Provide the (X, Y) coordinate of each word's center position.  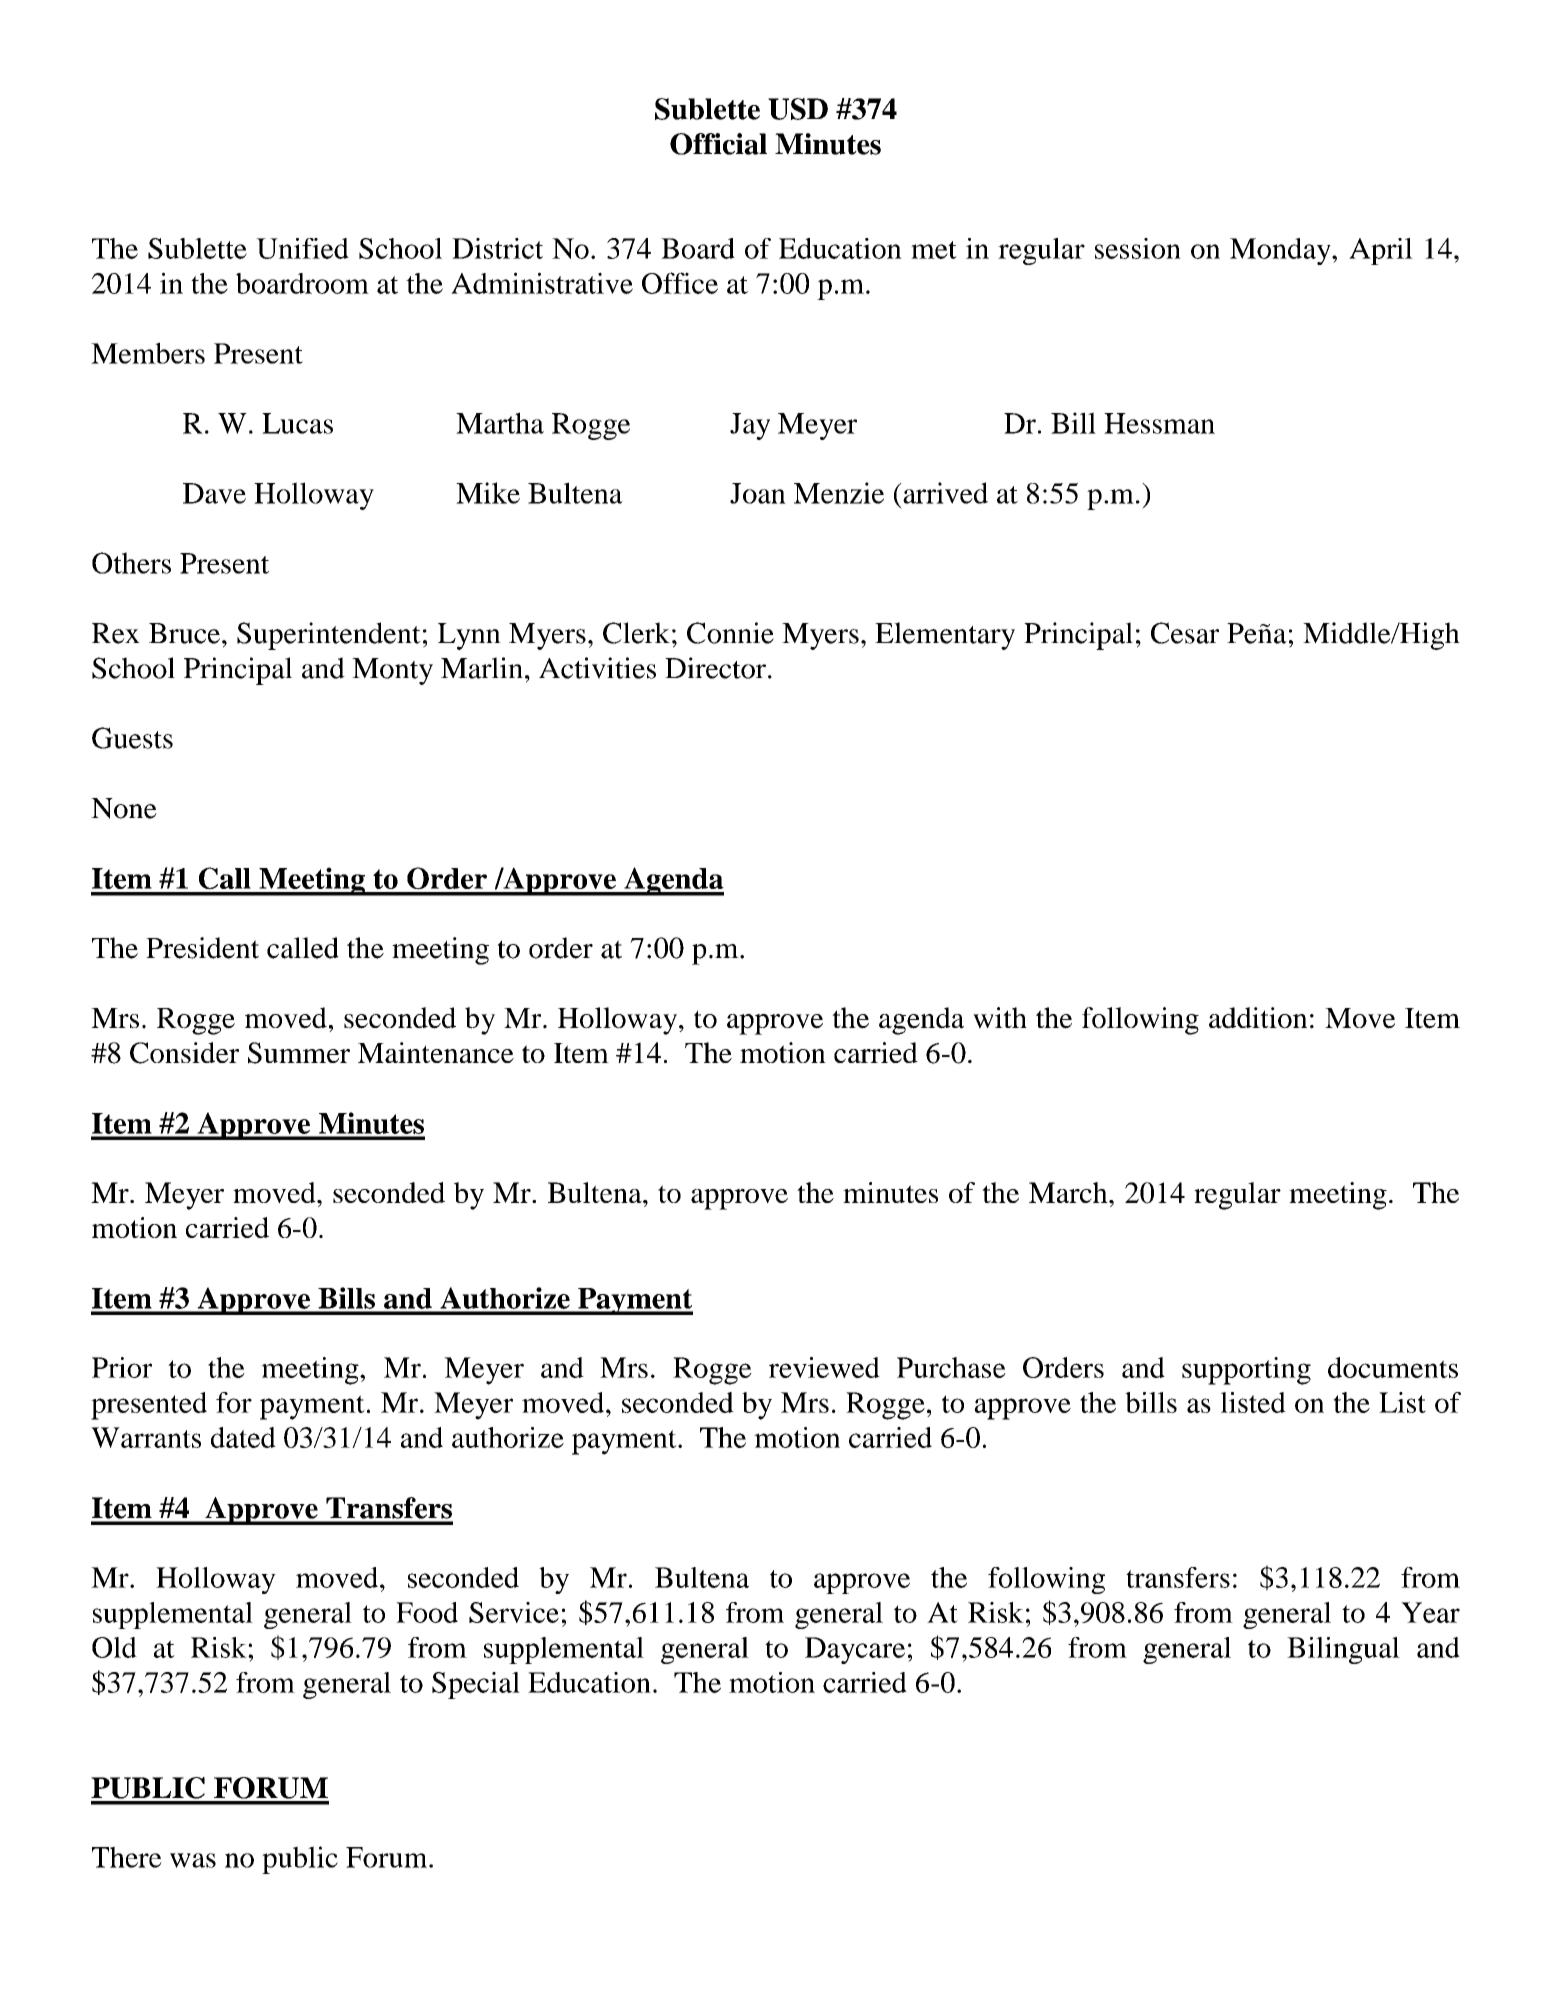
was (193, 1860)
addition (1258, 1018)
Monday (1281, 251)
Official (718, 144)
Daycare (855, 1650)
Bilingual (1343, 1650)
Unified (302, 248)
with (1000, 1018)
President (202, 948)
